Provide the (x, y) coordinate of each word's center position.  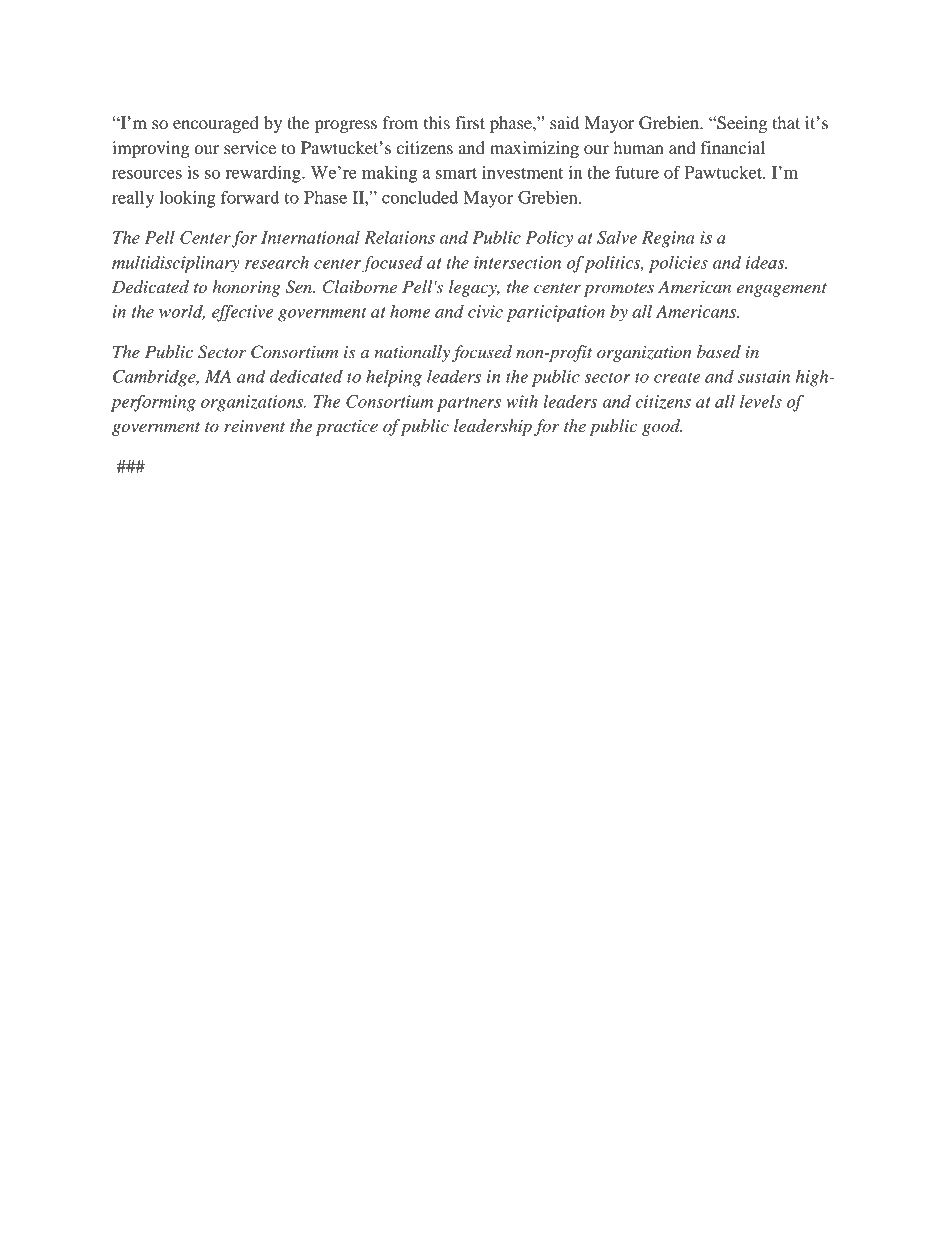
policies (678, 264)
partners (469, 404)
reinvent (254, 426)
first (470, 122)
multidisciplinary (176, 264)
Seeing (741, 124)
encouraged (216, 124)
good (662, 427)
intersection (517, 262)
